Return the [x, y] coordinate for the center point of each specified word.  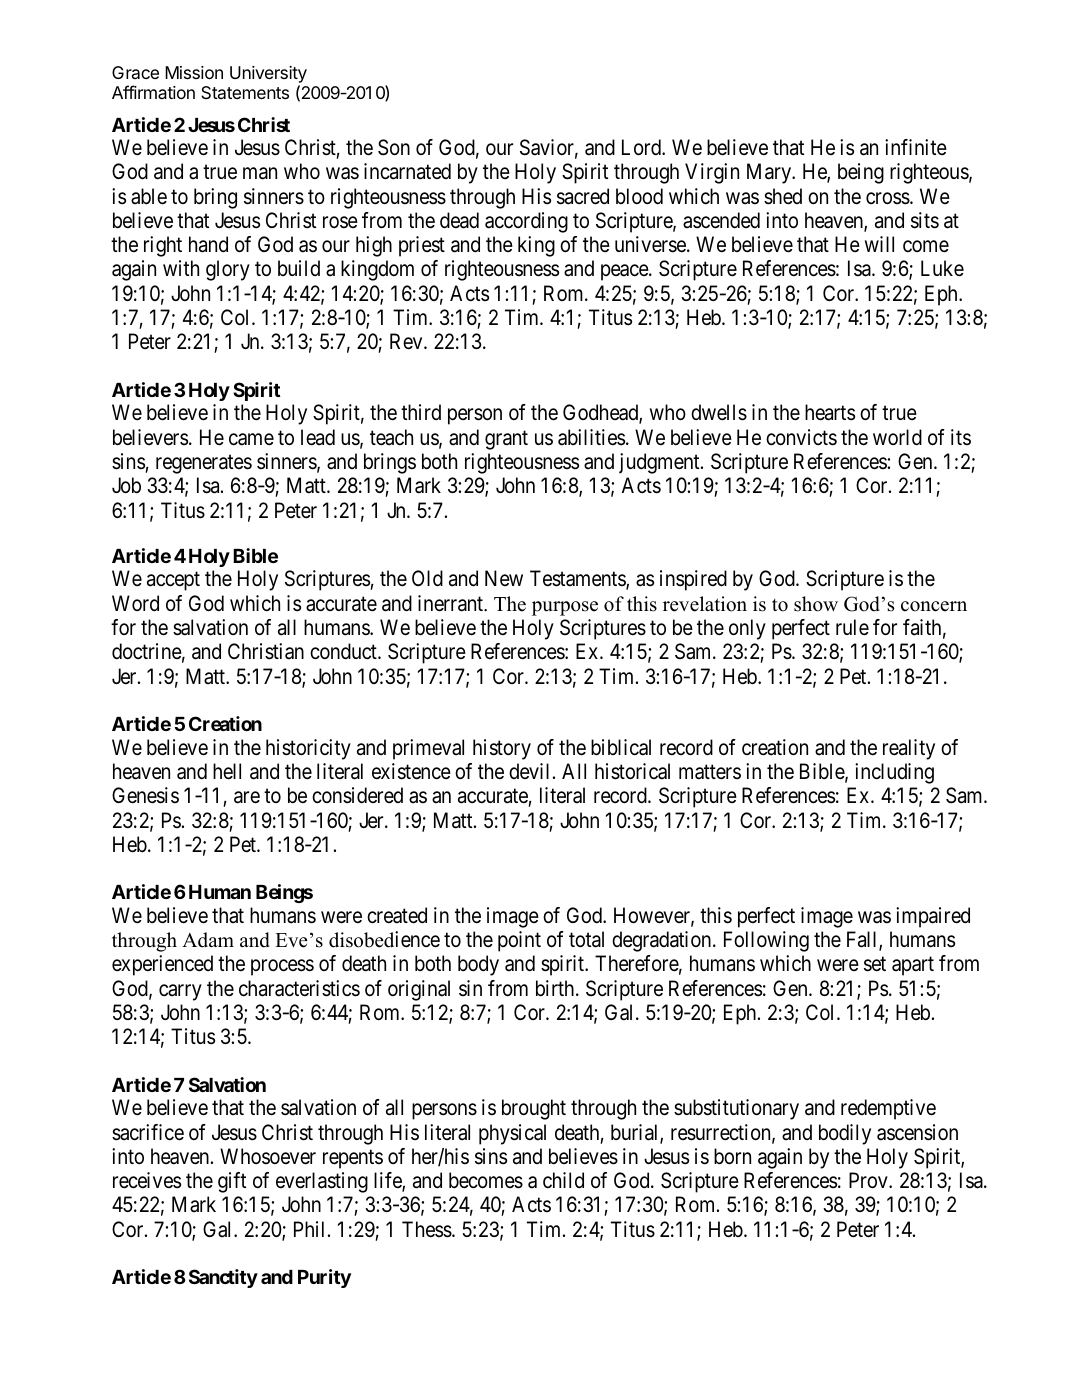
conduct [344, 651]
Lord [642, 147]
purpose [565, 608]
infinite [916, 147]
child [563, 1180]
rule [852, 627]
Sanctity [223, 1278]
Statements [245, 92]
